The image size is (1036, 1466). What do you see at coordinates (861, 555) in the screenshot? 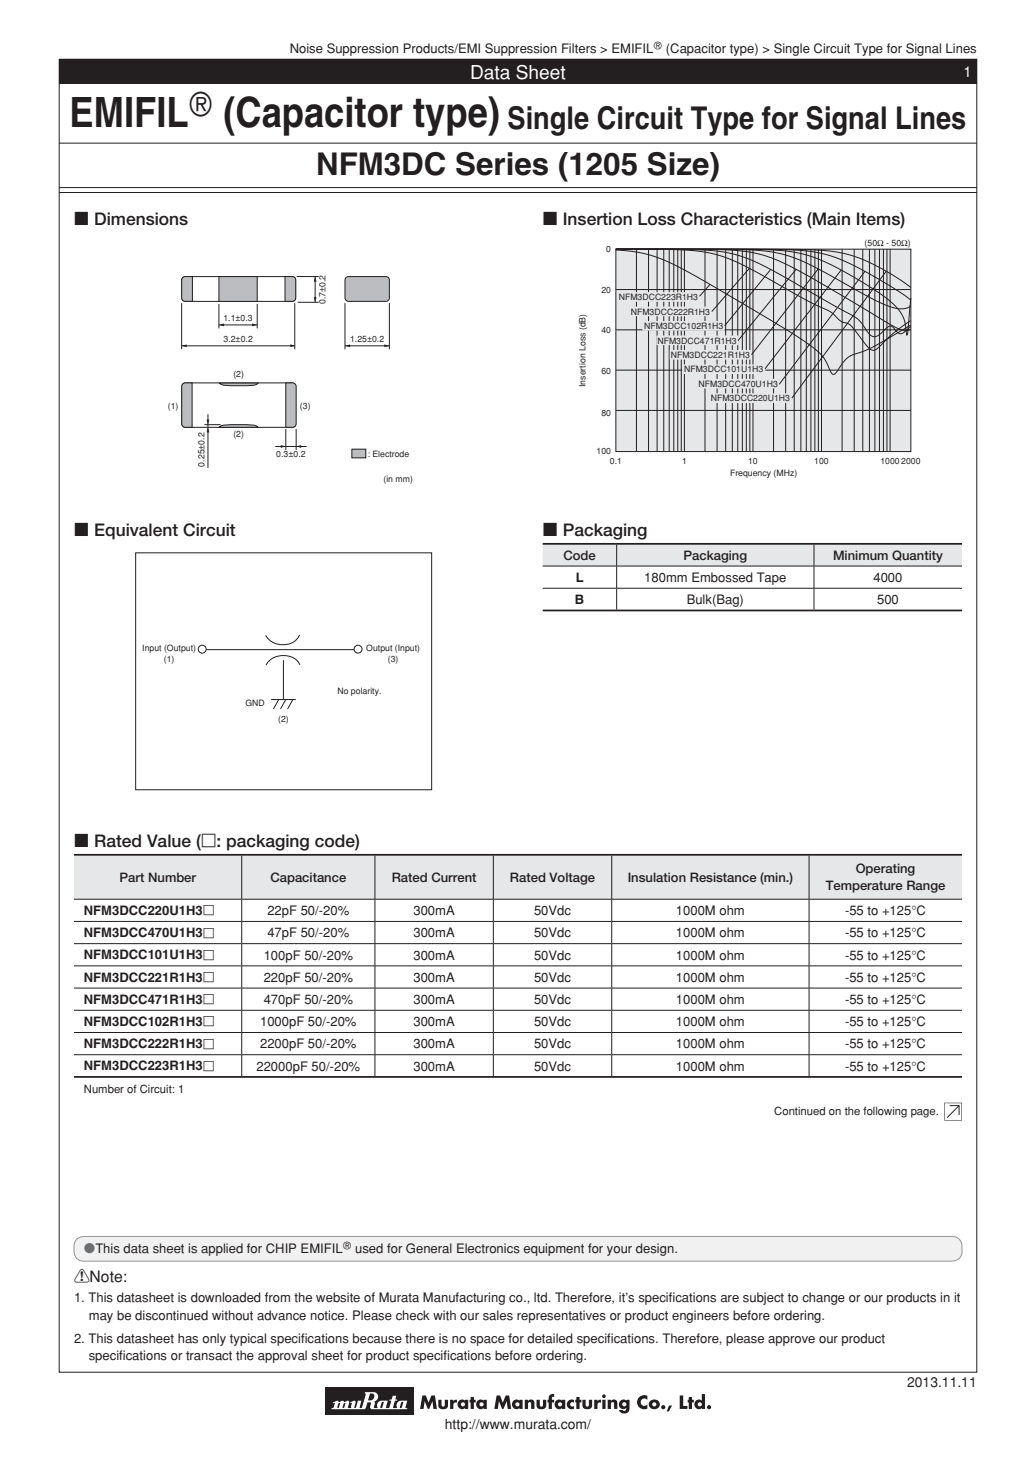
I see `Minimum` at bounding box center [861, 555].
